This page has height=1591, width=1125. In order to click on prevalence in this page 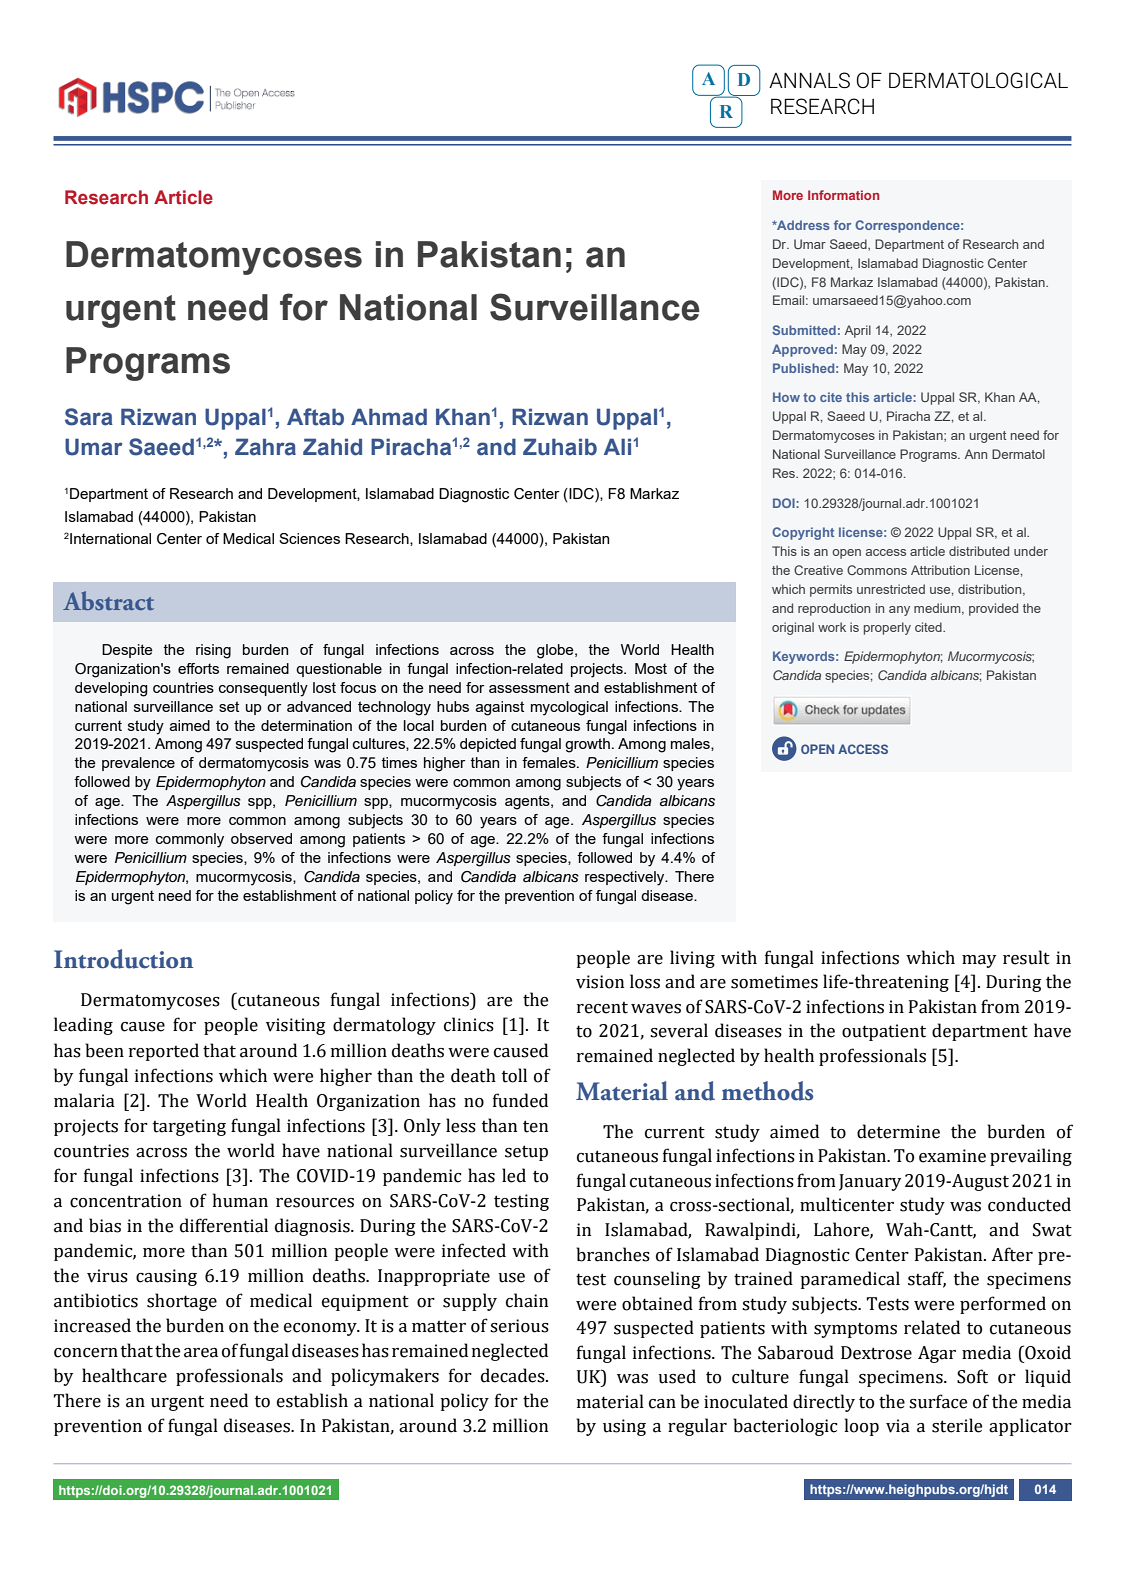, I will do `click(138, 764)`.
